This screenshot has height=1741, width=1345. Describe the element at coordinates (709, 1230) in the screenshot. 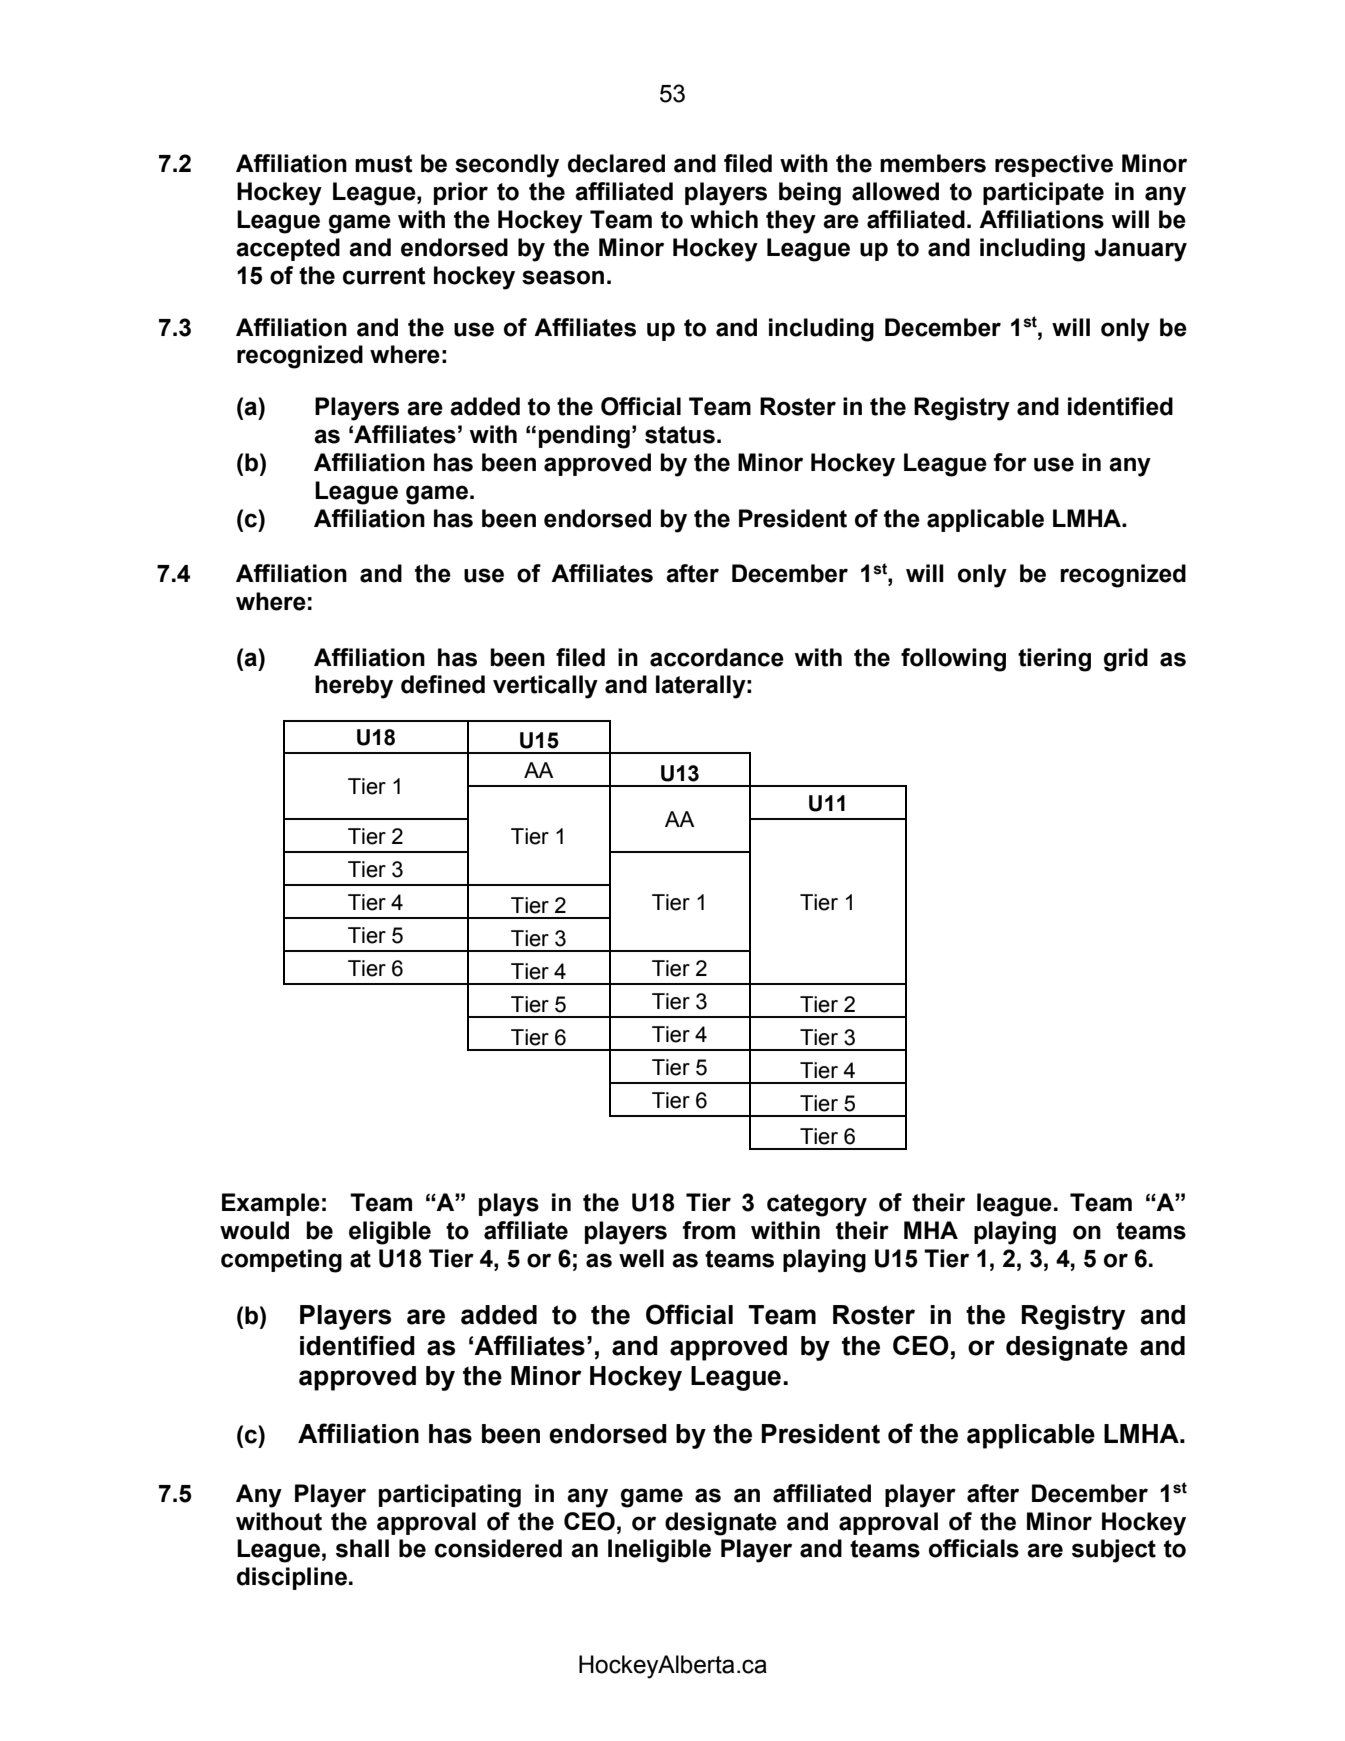

I see `from` at that location.
